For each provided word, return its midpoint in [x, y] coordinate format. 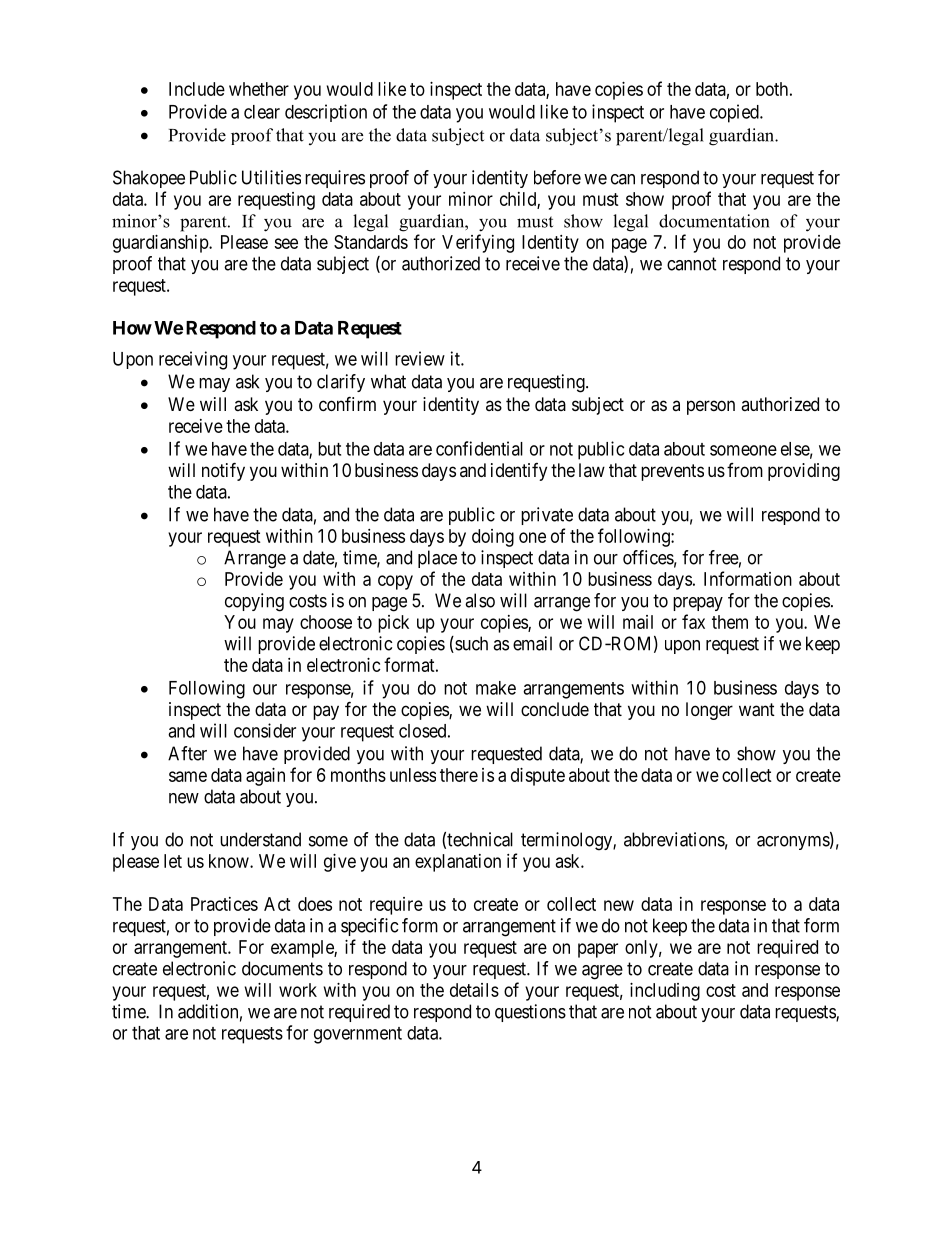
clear [262, 112]
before [557, 177]
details [474, 990]
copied [735, 113]
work [298, 990]
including [665, 992]
